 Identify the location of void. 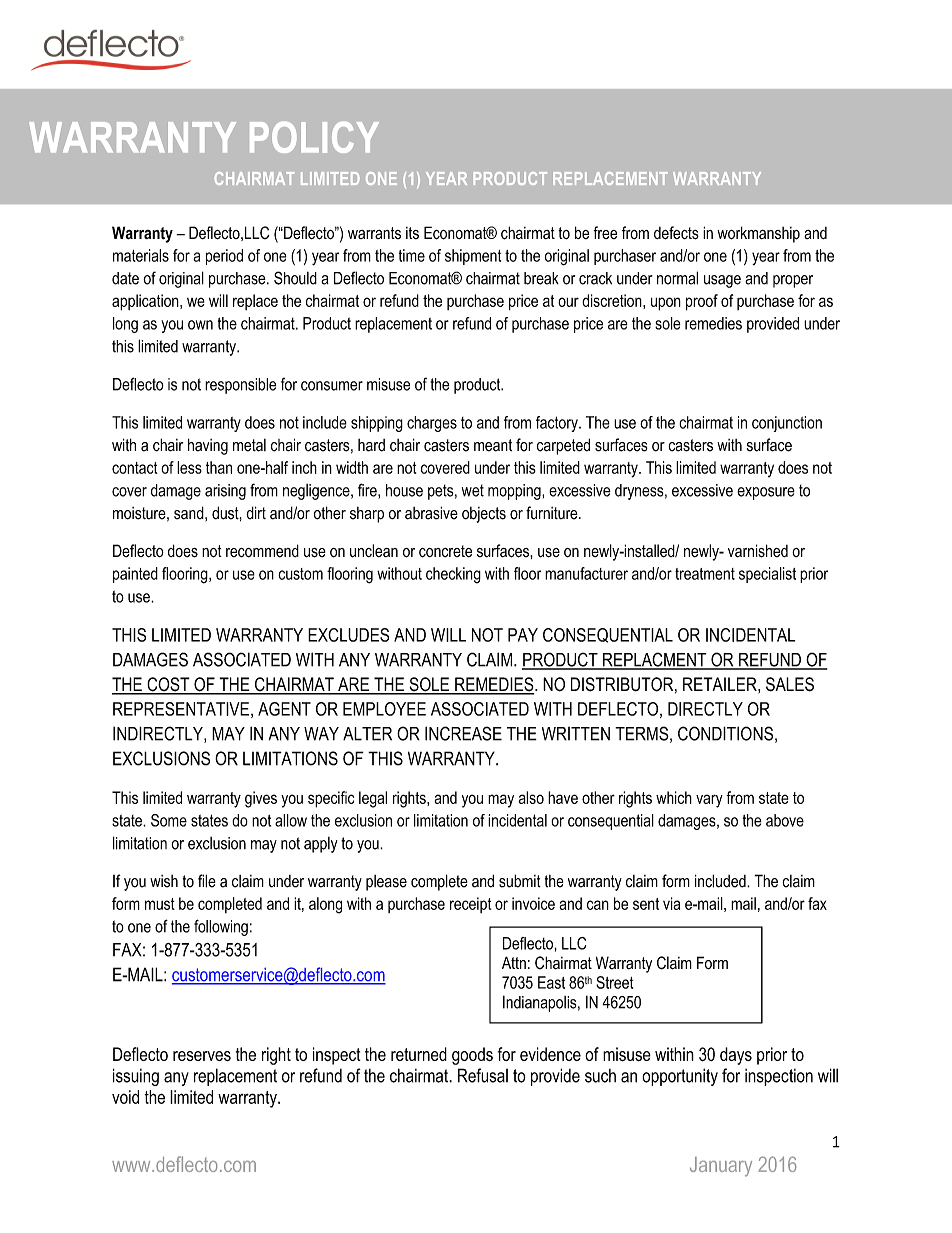
(125, 1097).
